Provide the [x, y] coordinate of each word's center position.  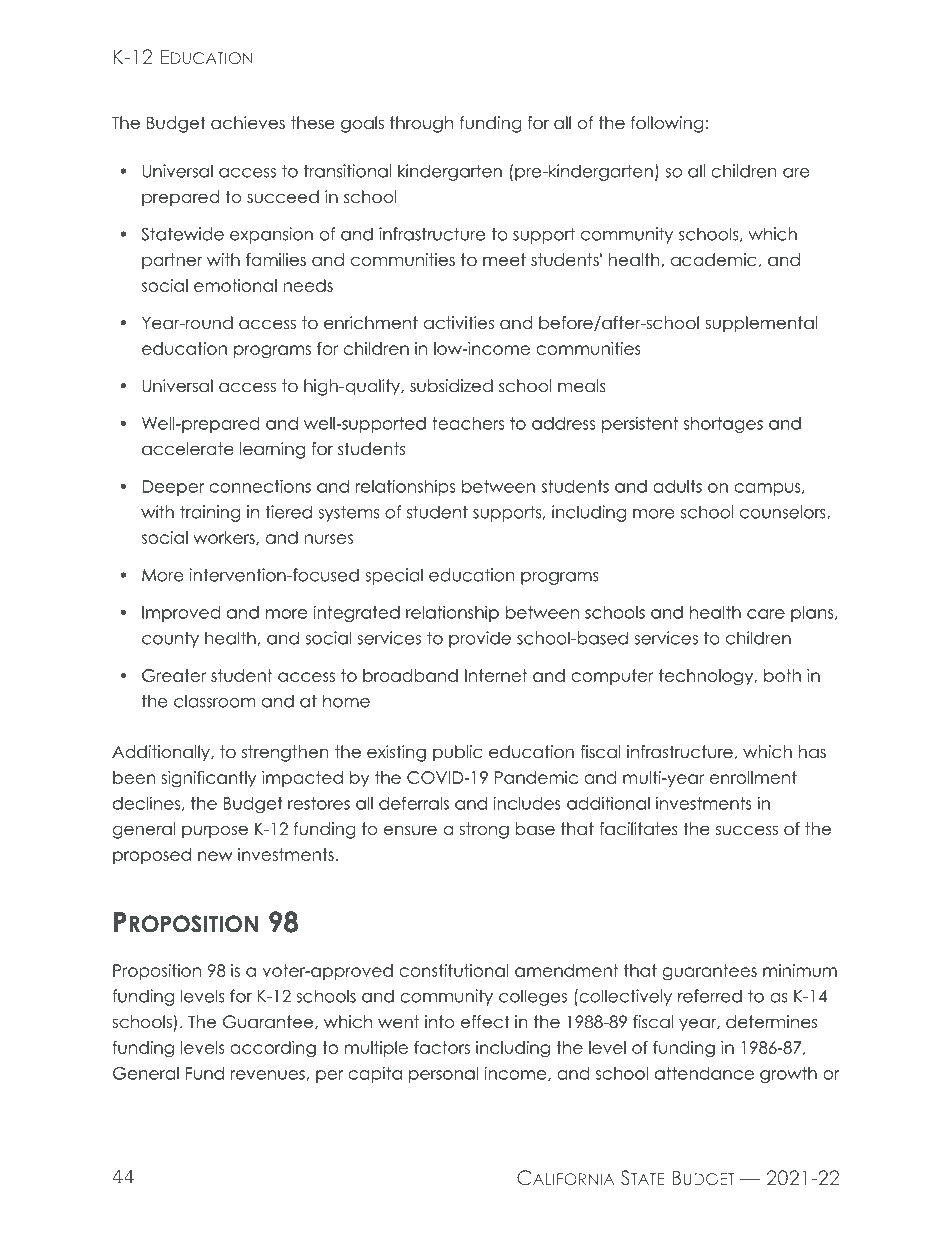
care [766, 614]
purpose [215, 832]
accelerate [188, 449]
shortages [723, 425]
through [421, 124]
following [667, 124]
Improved [181, 614]
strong [484, 830]
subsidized [451, 386]
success [747, 830]
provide [480, 639]
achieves [248, 123]
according [273, 1049]
